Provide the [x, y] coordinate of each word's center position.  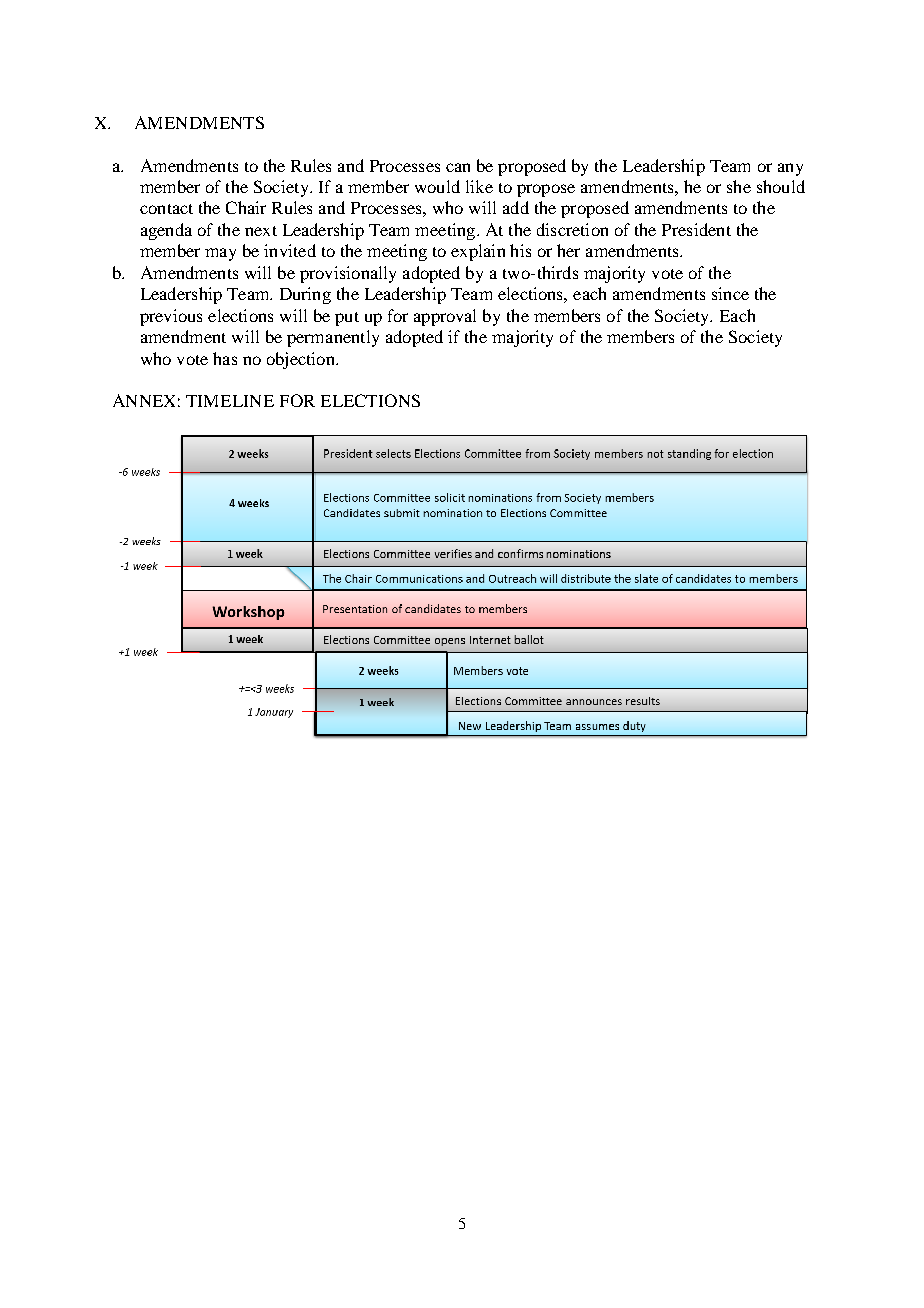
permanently [333, 338]
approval [445, 317]
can [458, 167]
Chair [246, 207]
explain [478, 252]
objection [302, 360]
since [730, 293]
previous [171, 317]
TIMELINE [230, 401]
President [696, 229]
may [220, 254]
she [739, 186]
